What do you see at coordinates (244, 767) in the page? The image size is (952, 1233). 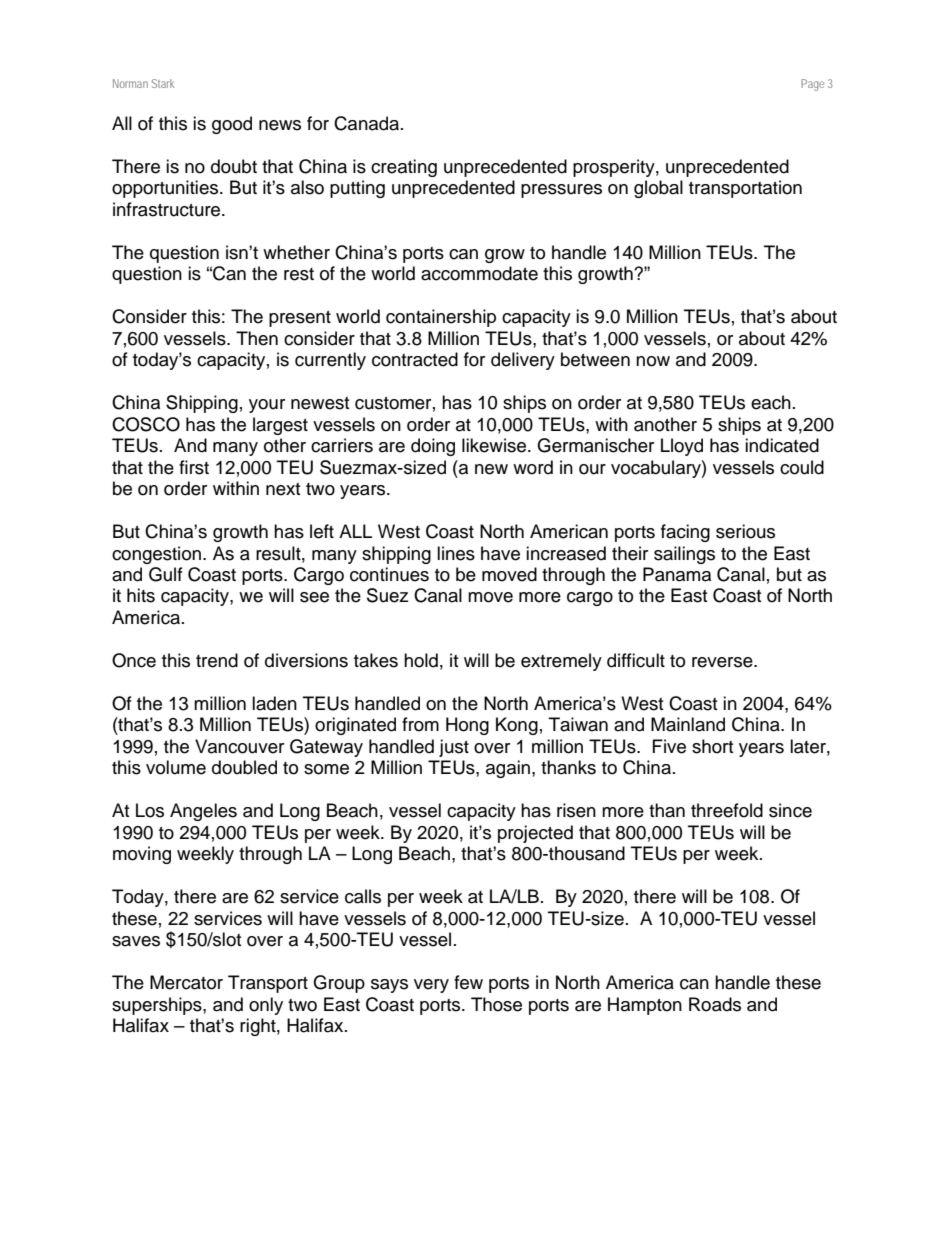 I see `doubled` at bounding box center [244, 767].
